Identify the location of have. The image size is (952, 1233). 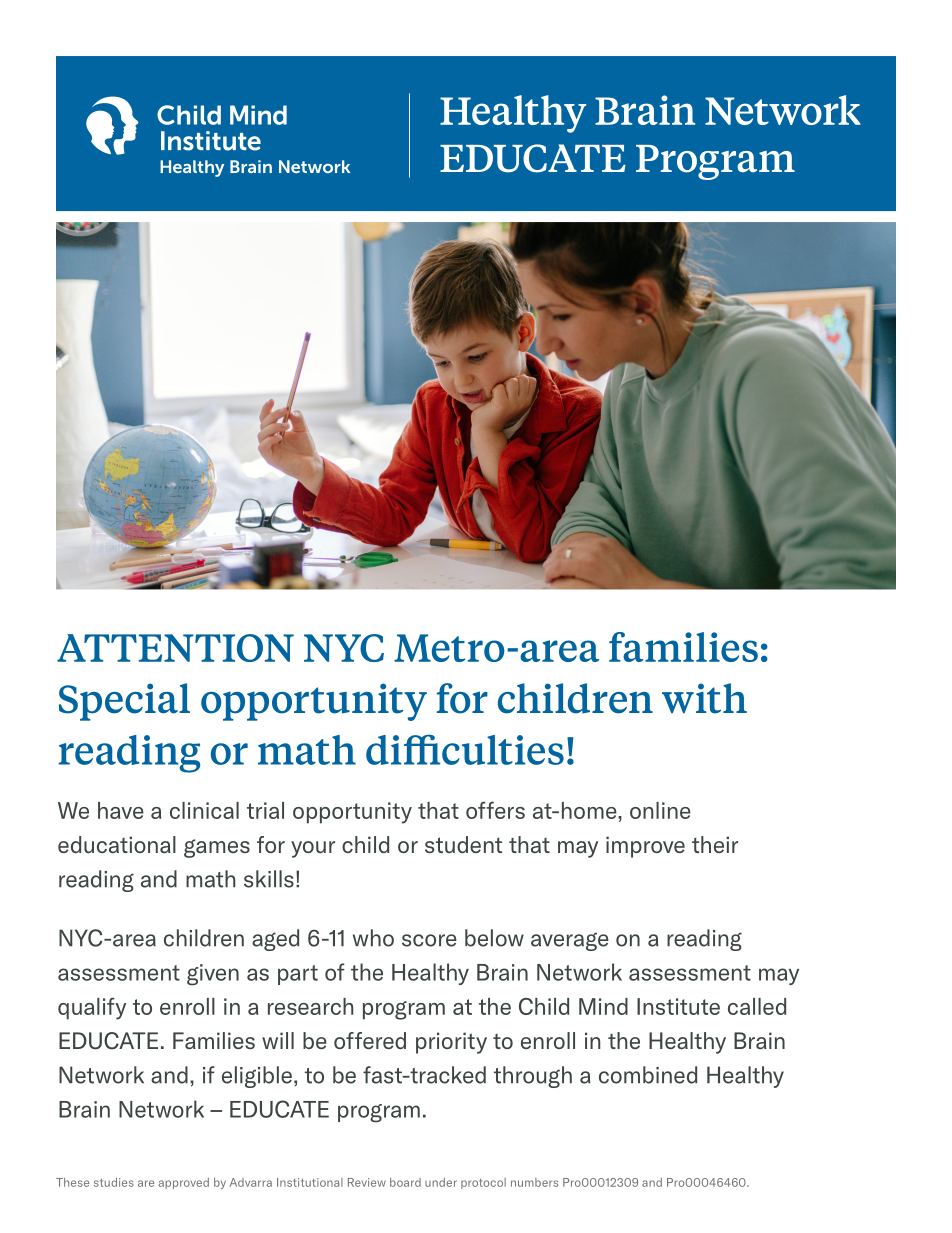
(121, 810).
